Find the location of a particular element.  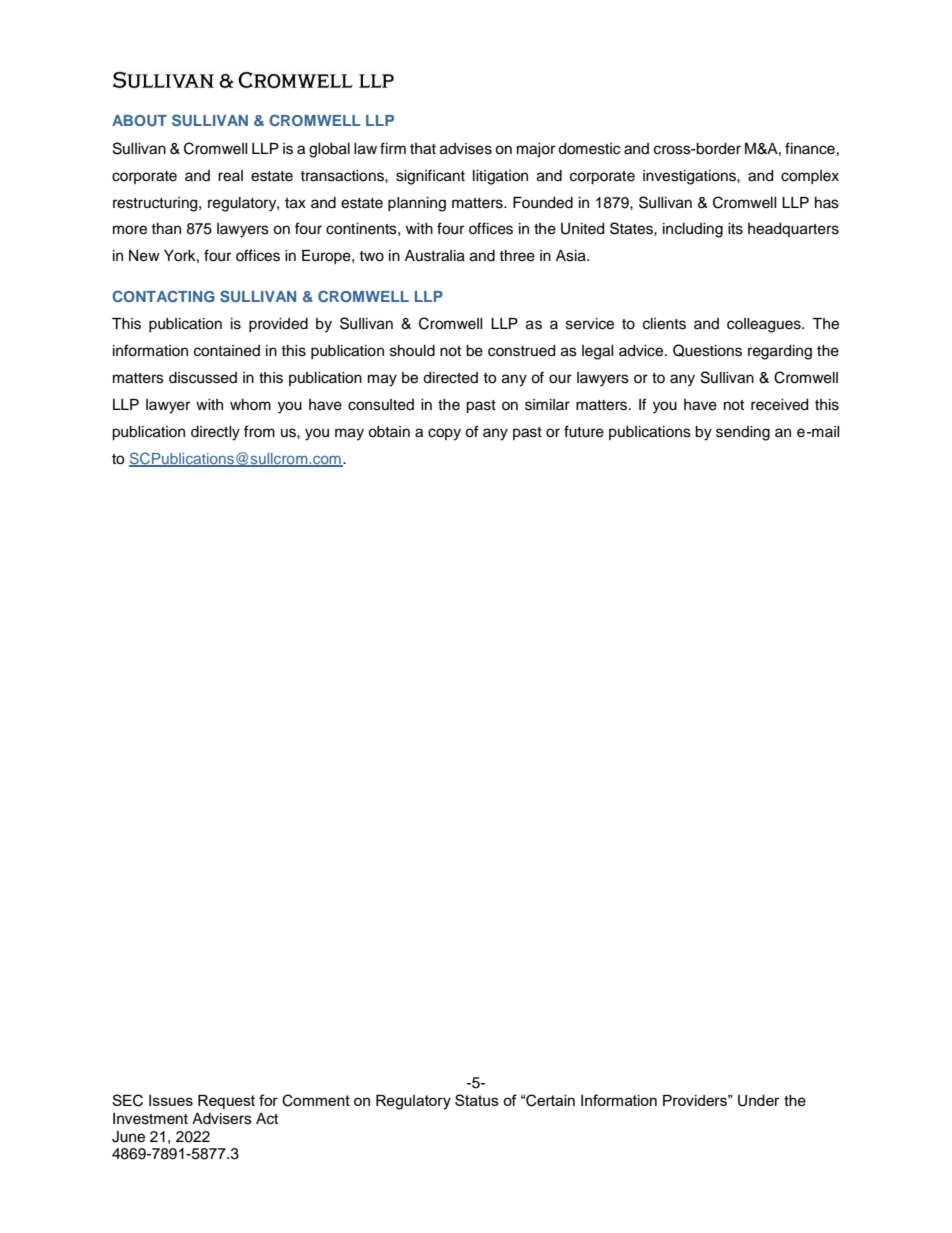

real is located at coordinates (230, 176).
